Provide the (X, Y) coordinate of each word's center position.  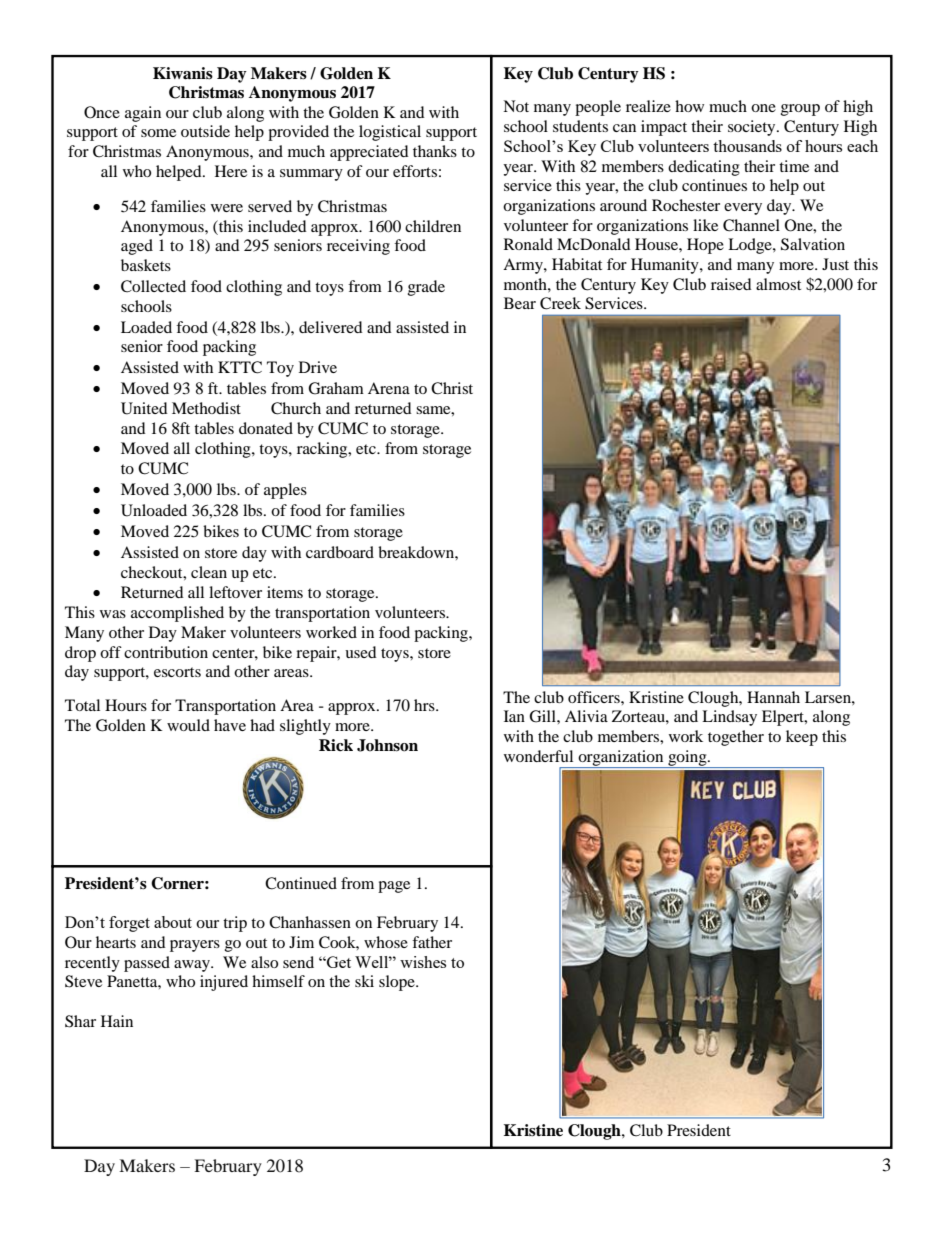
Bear (520, 303)
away (193, 966)
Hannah (773, 697)
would (188, 725)
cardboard (340, 552)
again (143, 114)
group (800, 110)
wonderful (538, 756)
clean (209, 572)
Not (516, 106)
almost (778, 284)
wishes (423, 962)
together (736, 738)
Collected (153, 286)
